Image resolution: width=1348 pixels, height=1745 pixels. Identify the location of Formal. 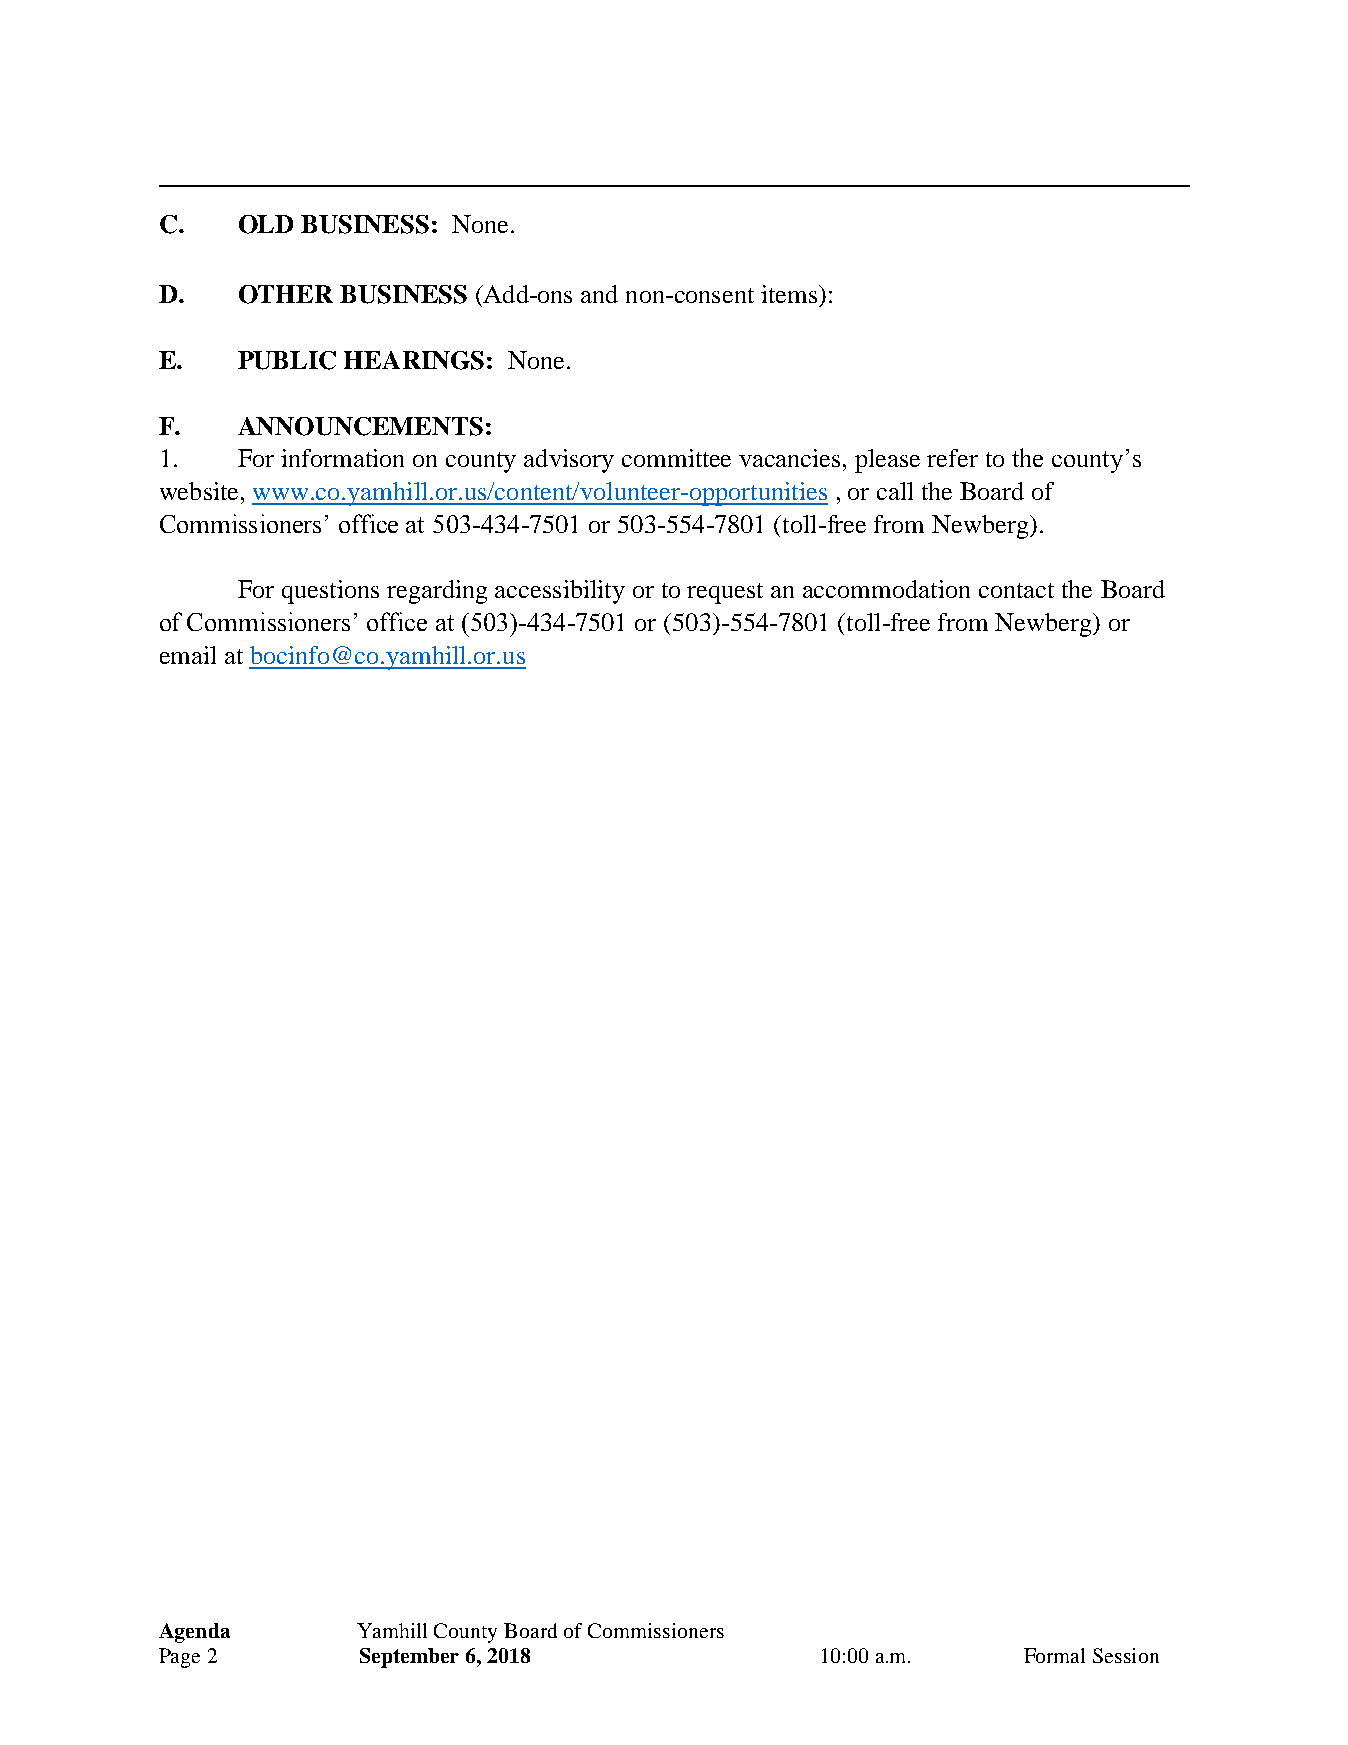
(1054, 1655).
